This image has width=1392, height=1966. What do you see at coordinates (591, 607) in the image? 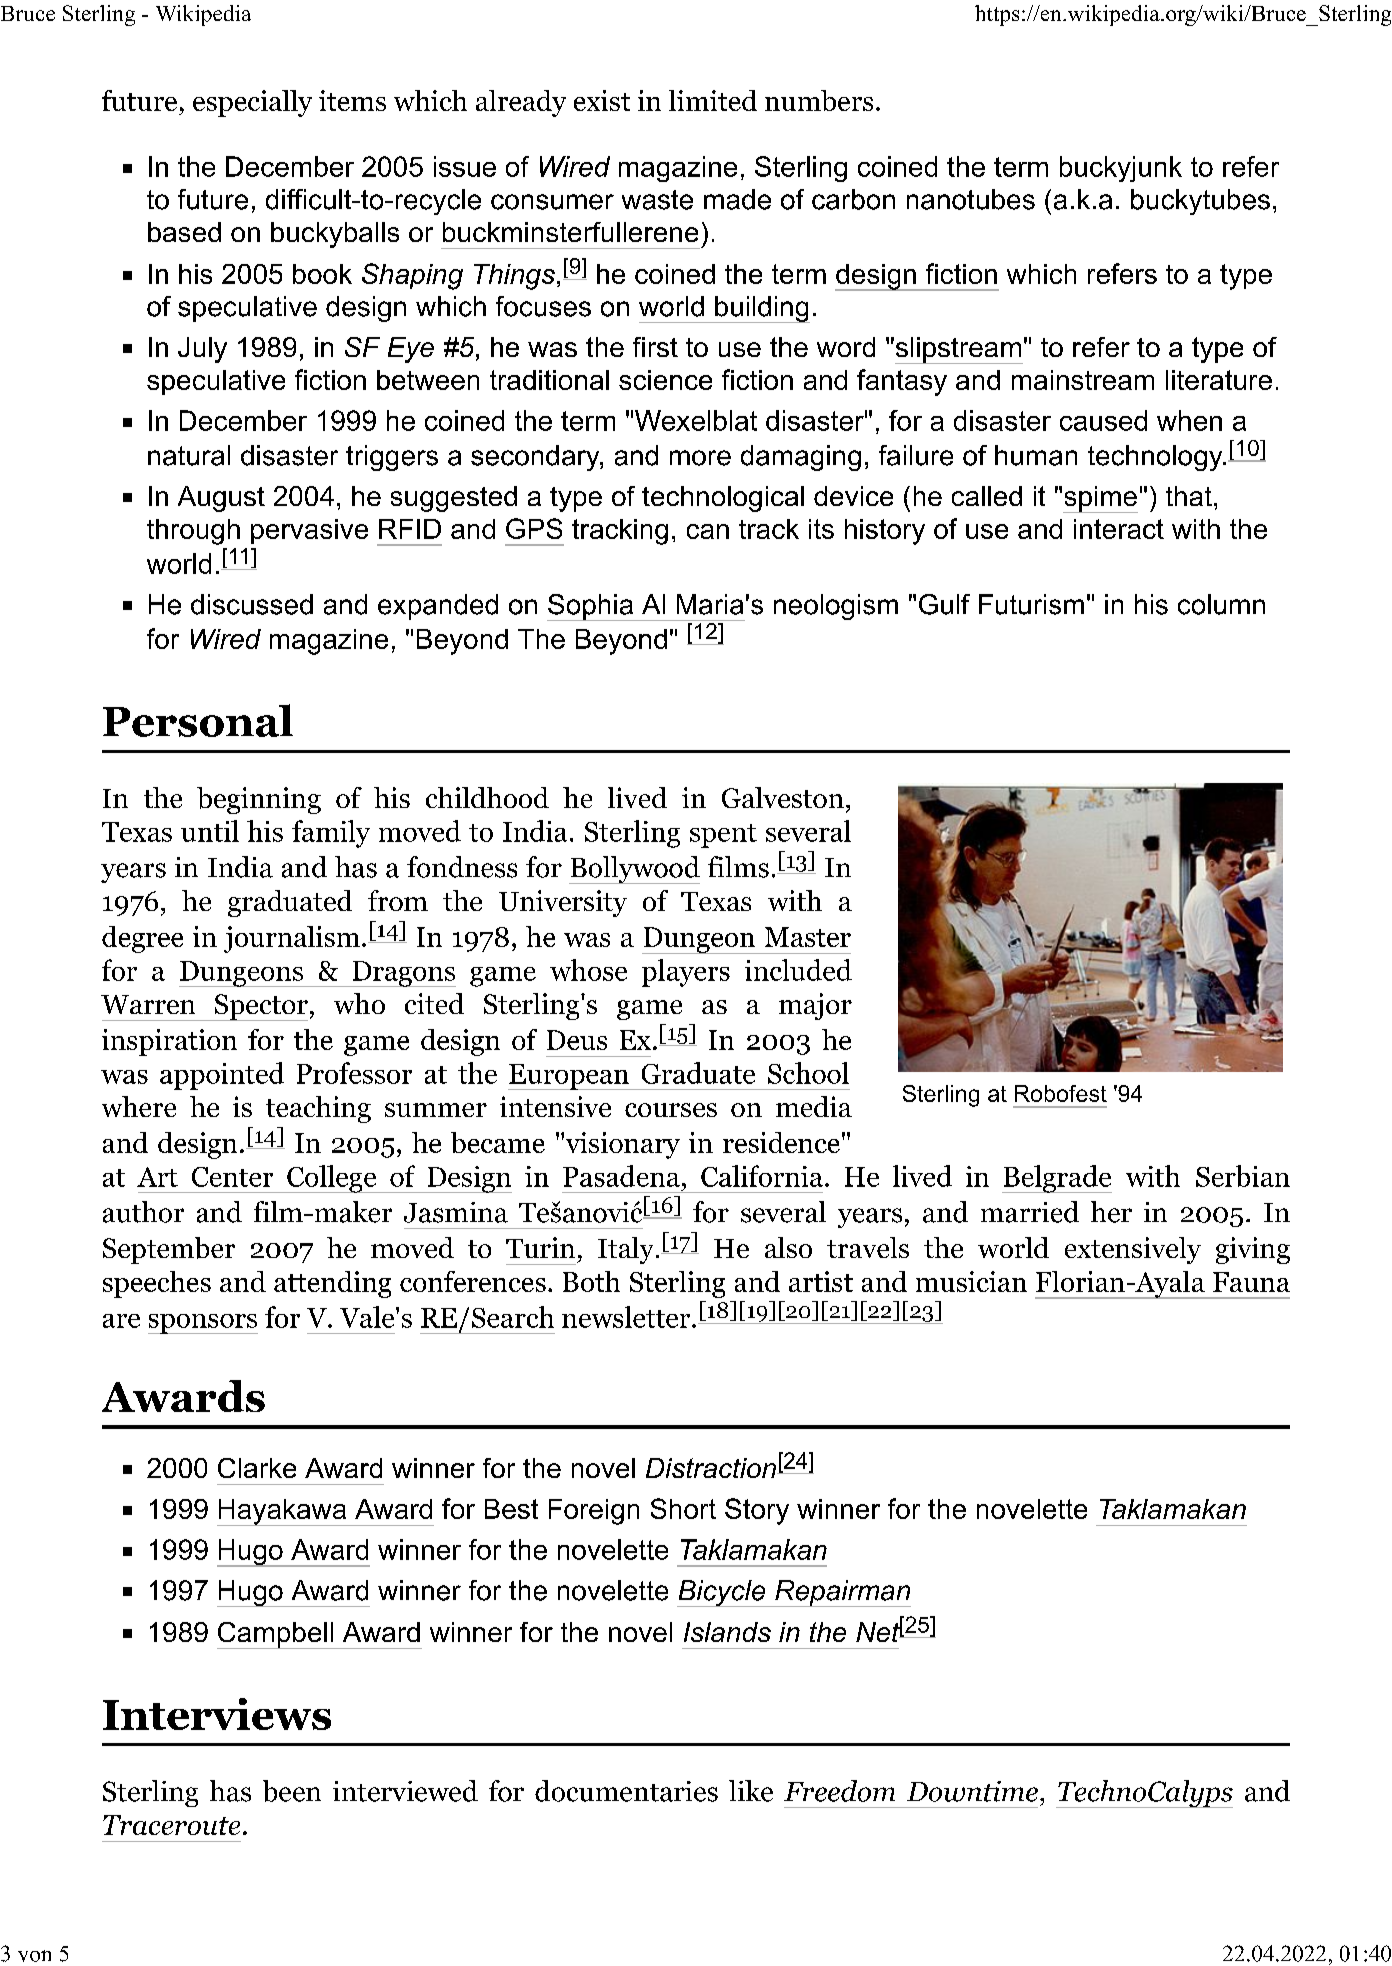
I see `Sophia` at bounding box center [591, 607].
